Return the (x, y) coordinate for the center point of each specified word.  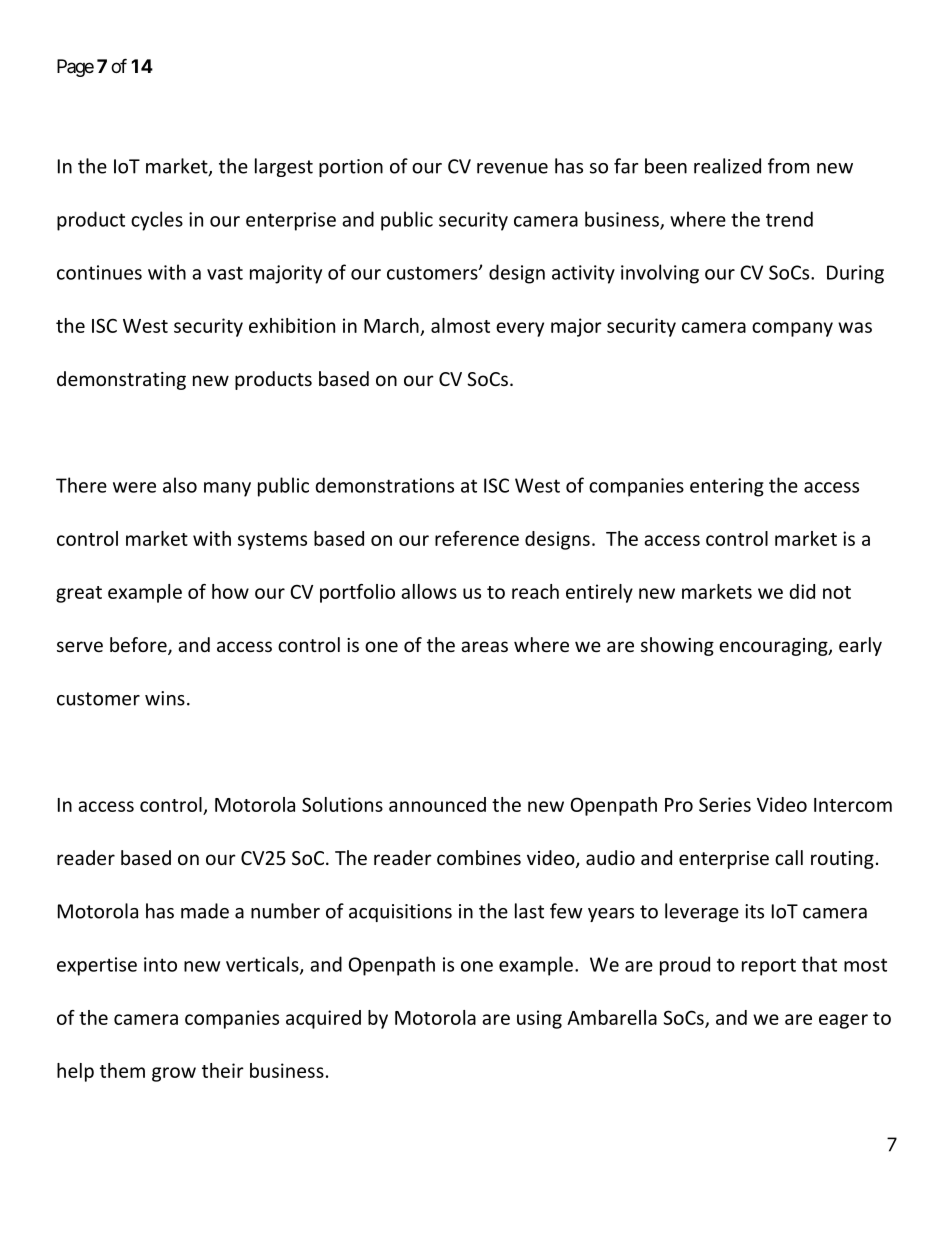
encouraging (774, 647)
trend (789, 219)
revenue (512, 168)
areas (484, 646)
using (539, 1019)
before (139, 646)
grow (174, 1074)
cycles (157, 221)
